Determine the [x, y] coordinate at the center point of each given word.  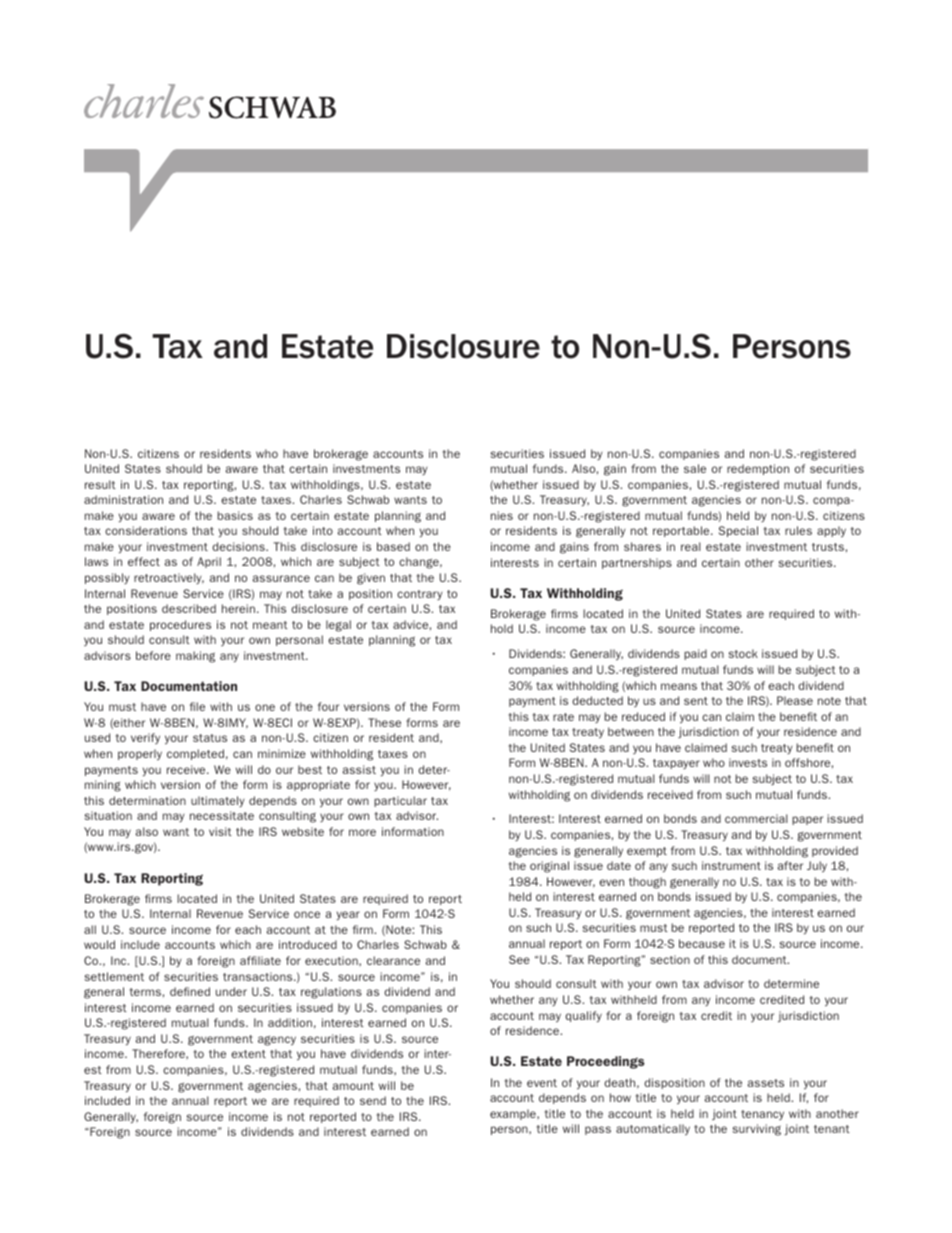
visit [220, 831]
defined [190, 991]
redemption [758, 469]
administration [123, 499]
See [519, 959]
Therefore [159, 1054]
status [210, 738]
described [189, 608]
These [384, 722]
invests [748, 762]
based [393, 546]
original [549, 867]
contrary [420, 595]
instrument [731, 865]
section [670, 959]
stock [743, 653]
